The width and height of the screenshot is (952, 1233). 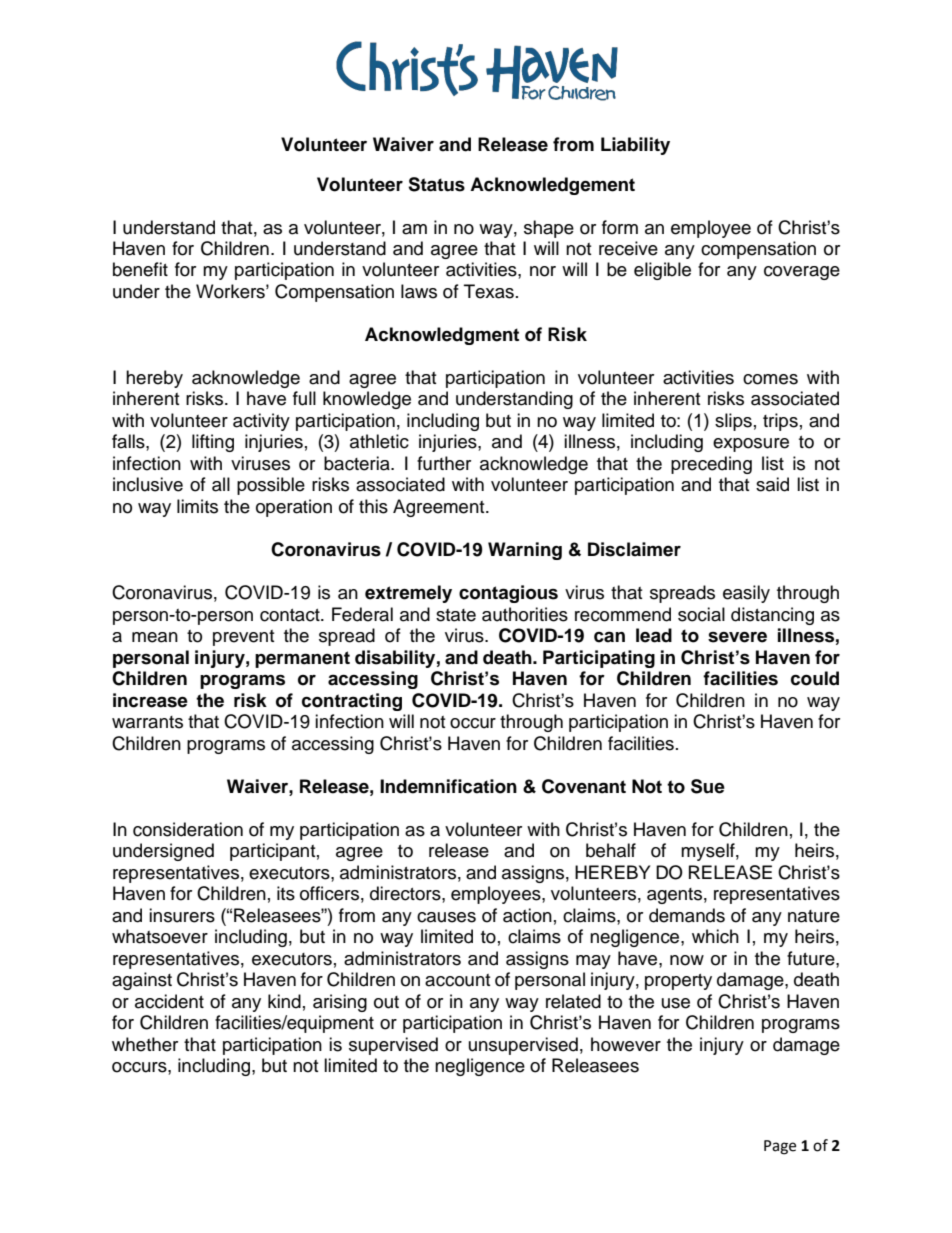 What do you see at coordinates (737, 637) in the screenshot?
I see `severe` at bounding box center [737, 637].
